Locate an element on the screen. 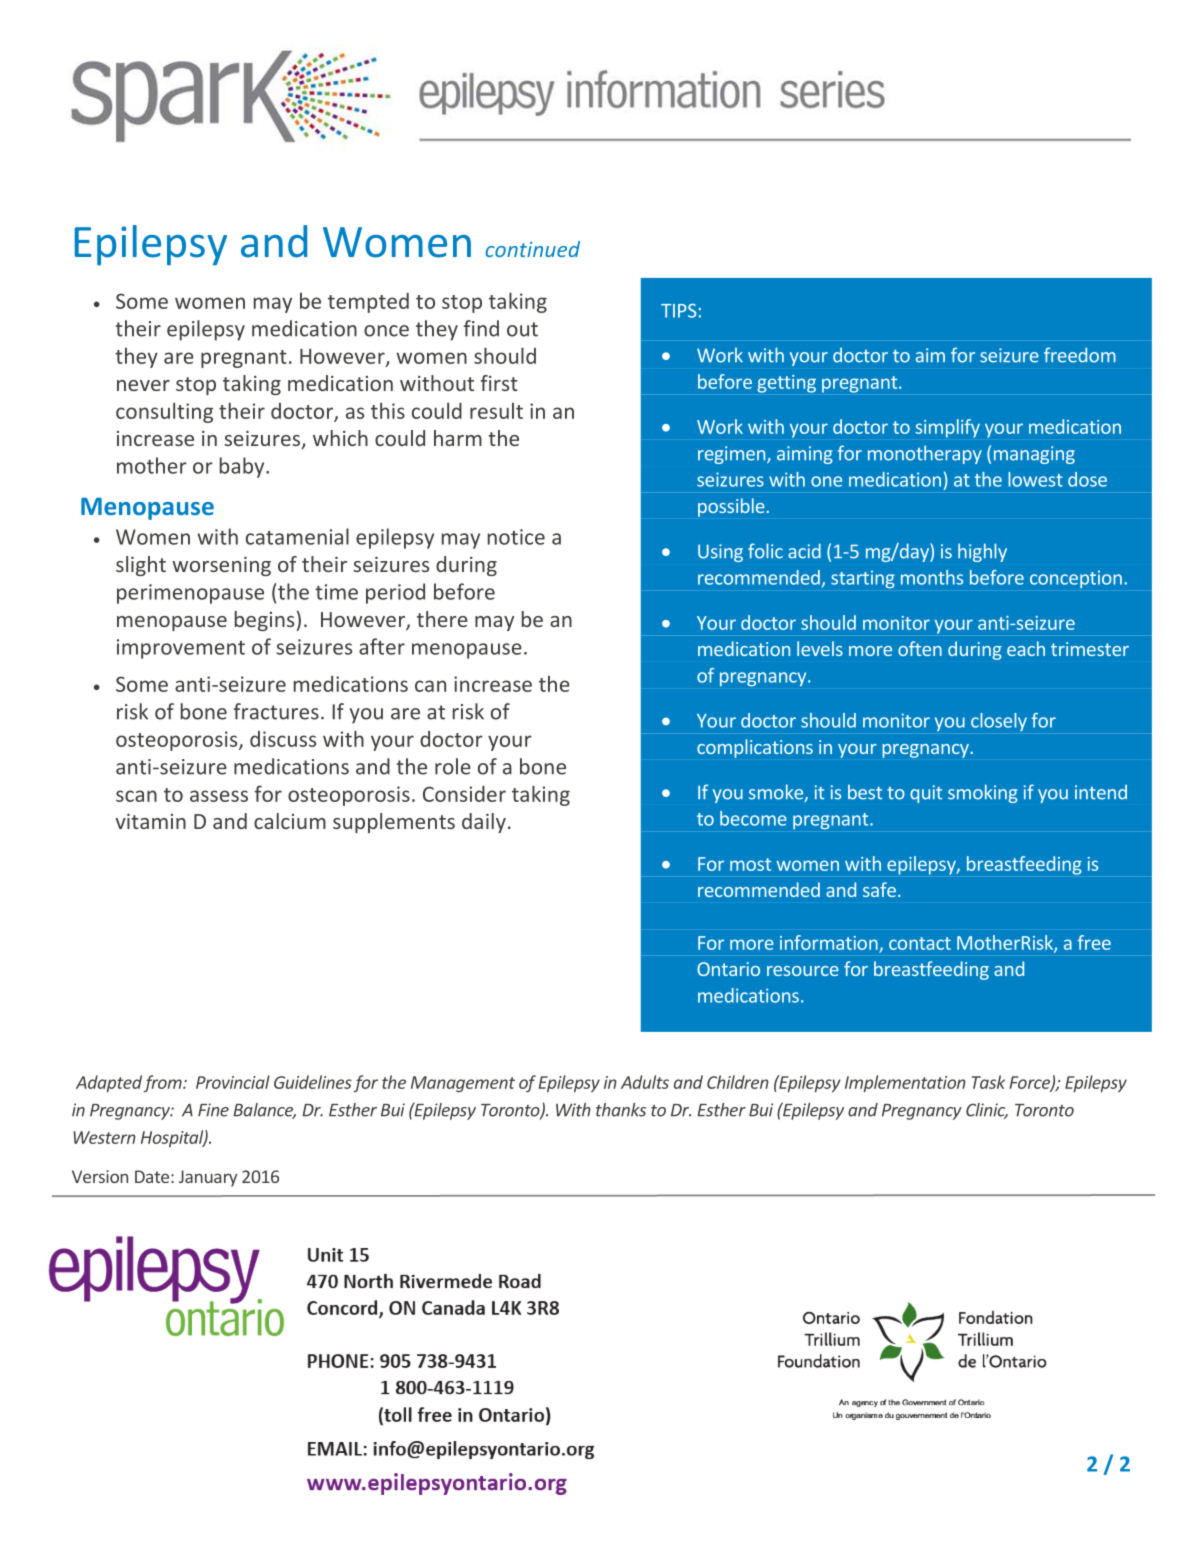 This screenshot has width=1202, height=1555. tempted is located at coordinates (368, 303).
